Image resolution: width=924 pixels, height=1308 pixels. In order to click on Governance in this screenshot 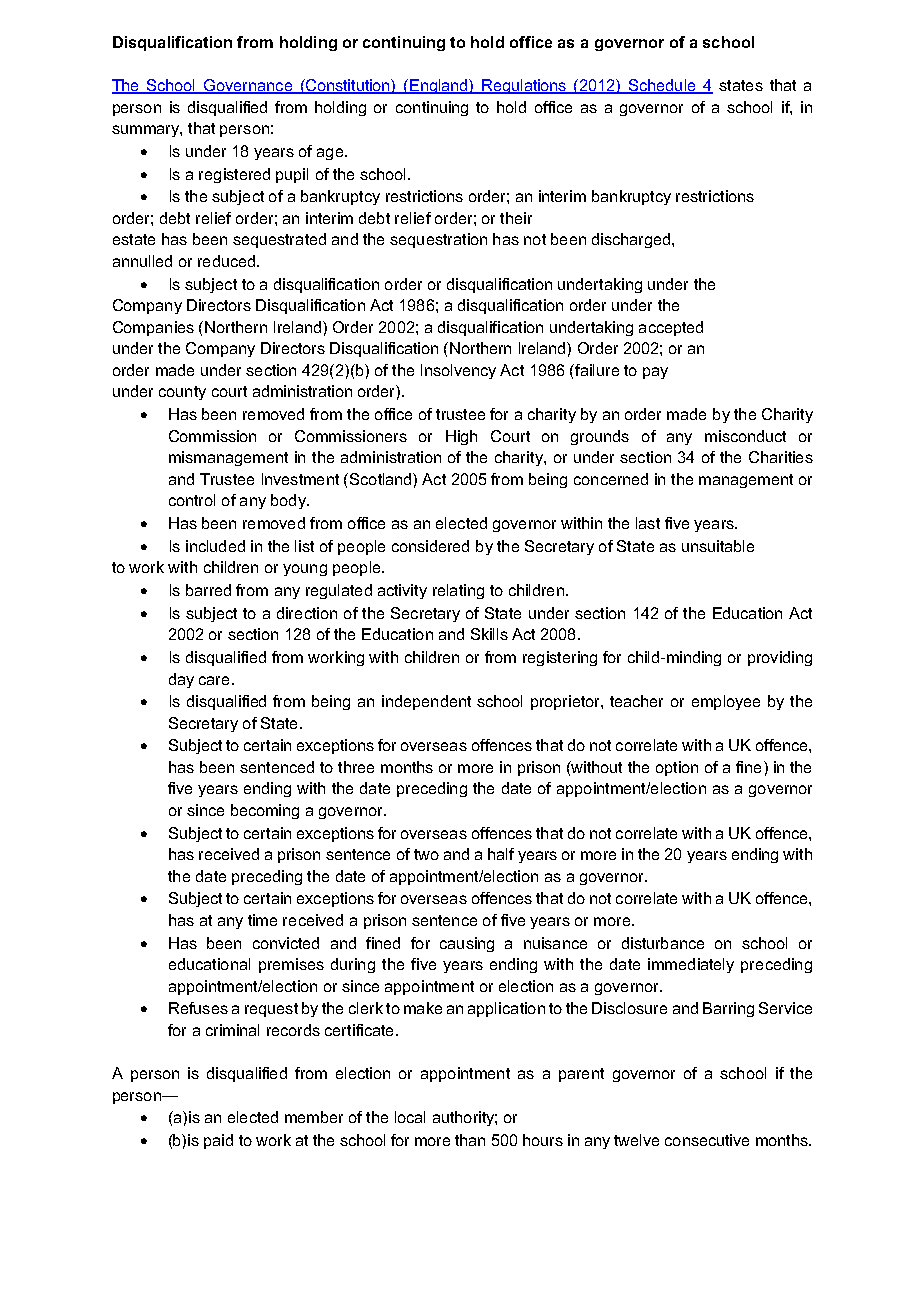, I will do `click(248, 86)`.
